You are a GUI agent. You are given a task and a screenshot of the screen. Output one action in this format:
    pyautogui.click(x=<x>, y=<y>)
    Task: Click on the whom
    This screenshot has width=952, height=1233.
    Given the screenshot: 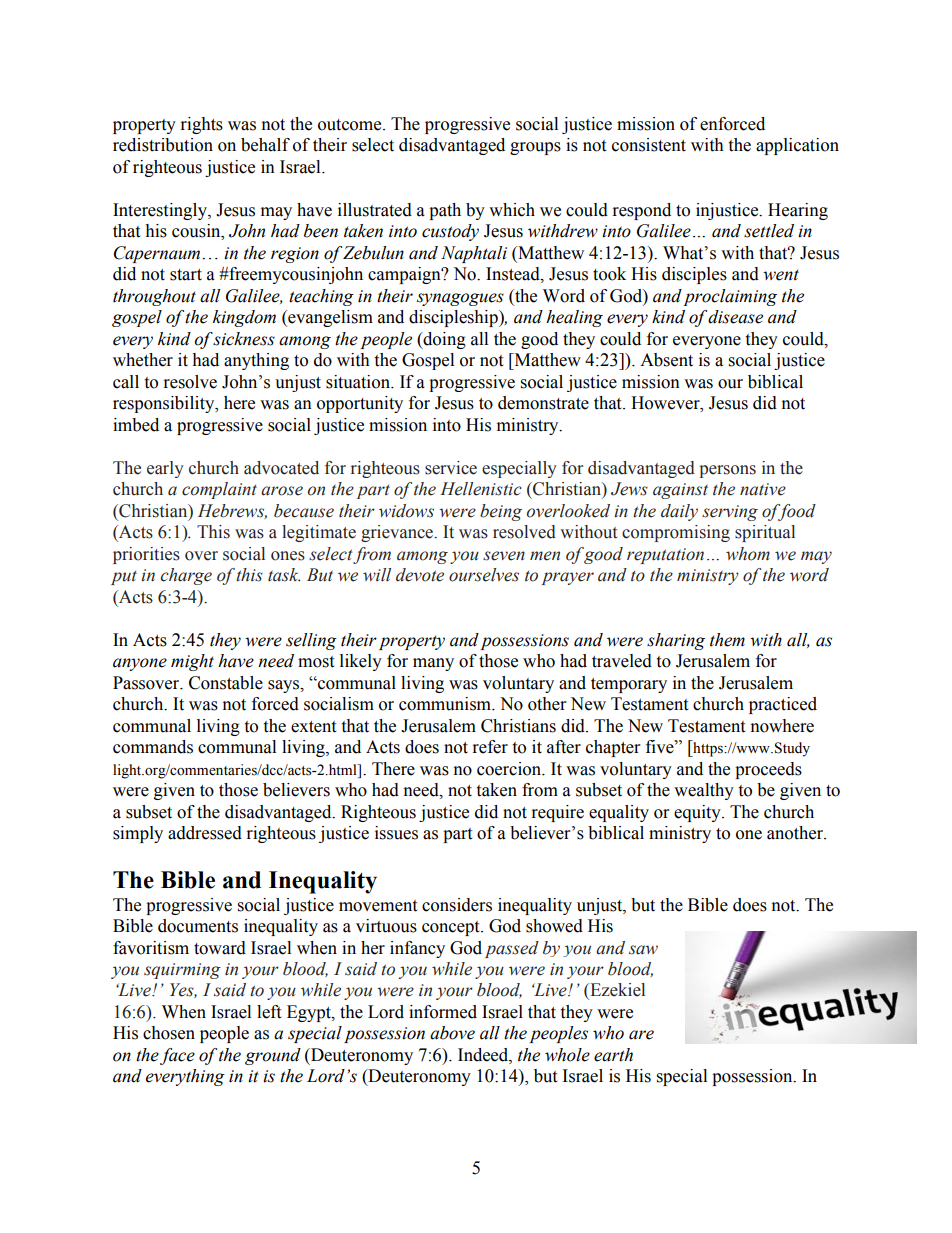 What is the action you would take?
    pyautogui.click(x=748, y=554)
